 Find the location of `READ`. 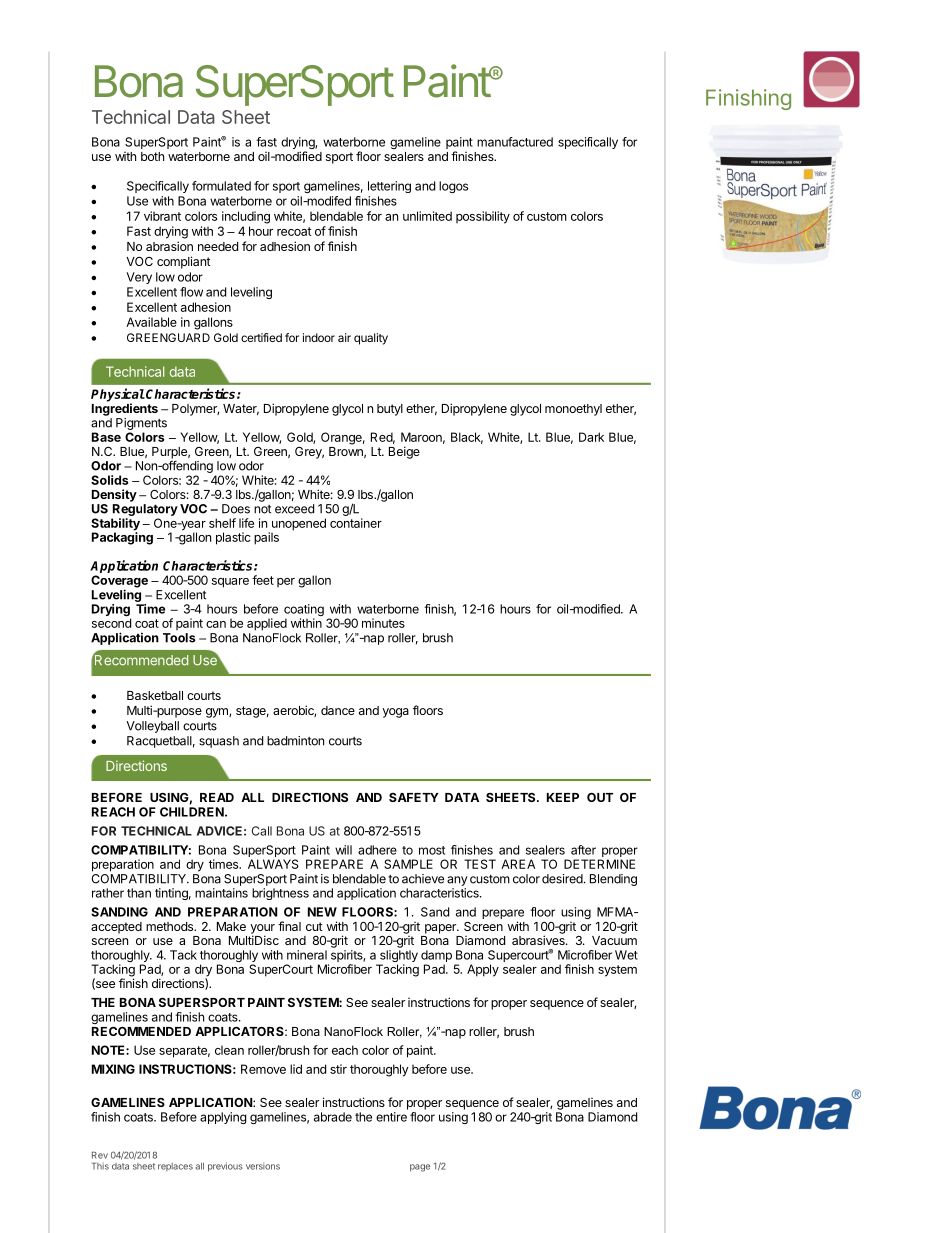

READ is located at coordinates (217, 797).
